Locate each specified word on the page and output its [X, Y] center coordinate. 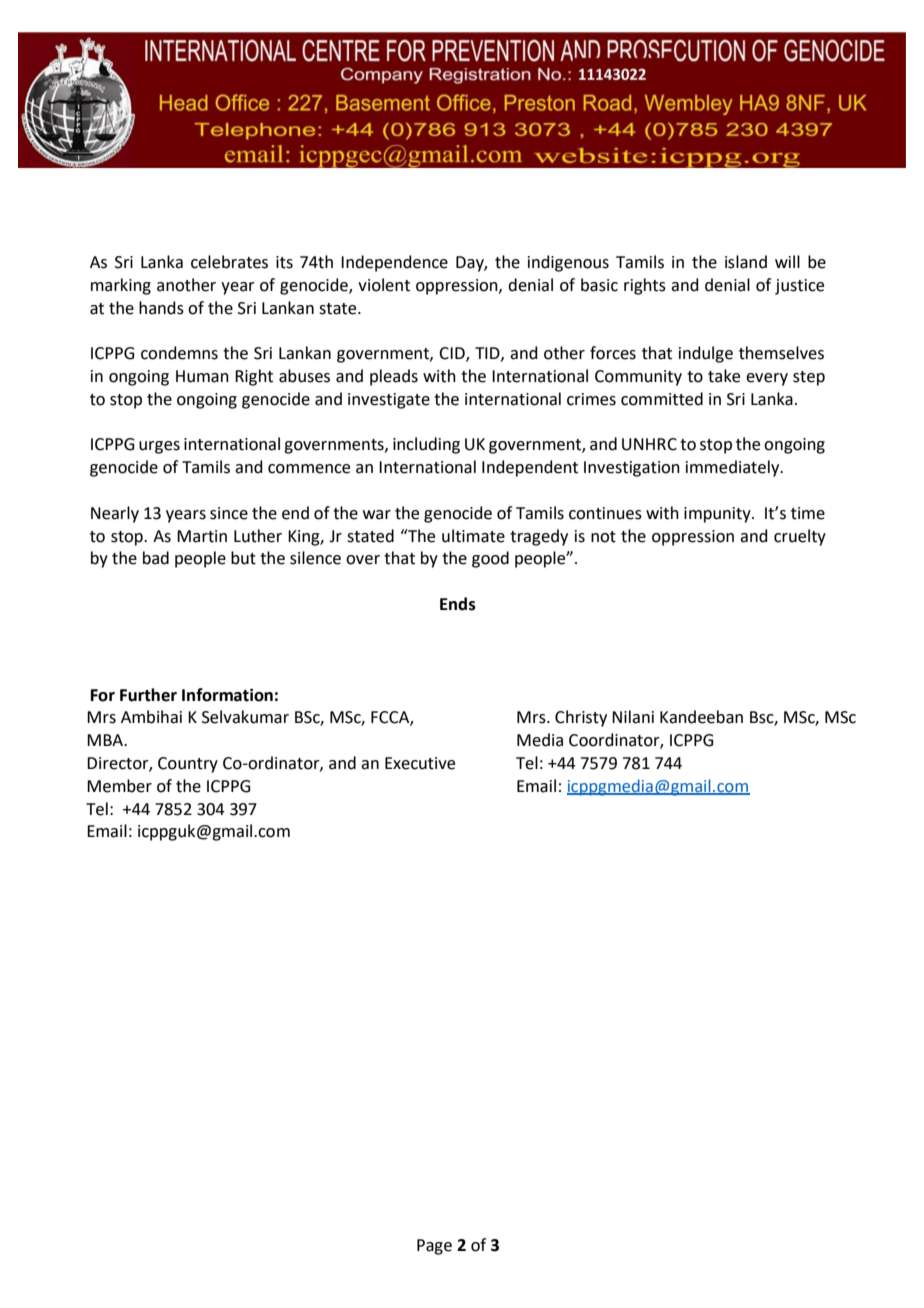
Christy [581, 718]
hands [161, 308]
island [746, 262]
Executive [420, 763]
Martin [202, 536]
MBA [106, 740]
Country [188, 765]
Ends [458, 604]
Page [434, 1247]
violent [384, 285]
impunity [718, 515]
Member [119, 786]
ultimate [473, 536]
